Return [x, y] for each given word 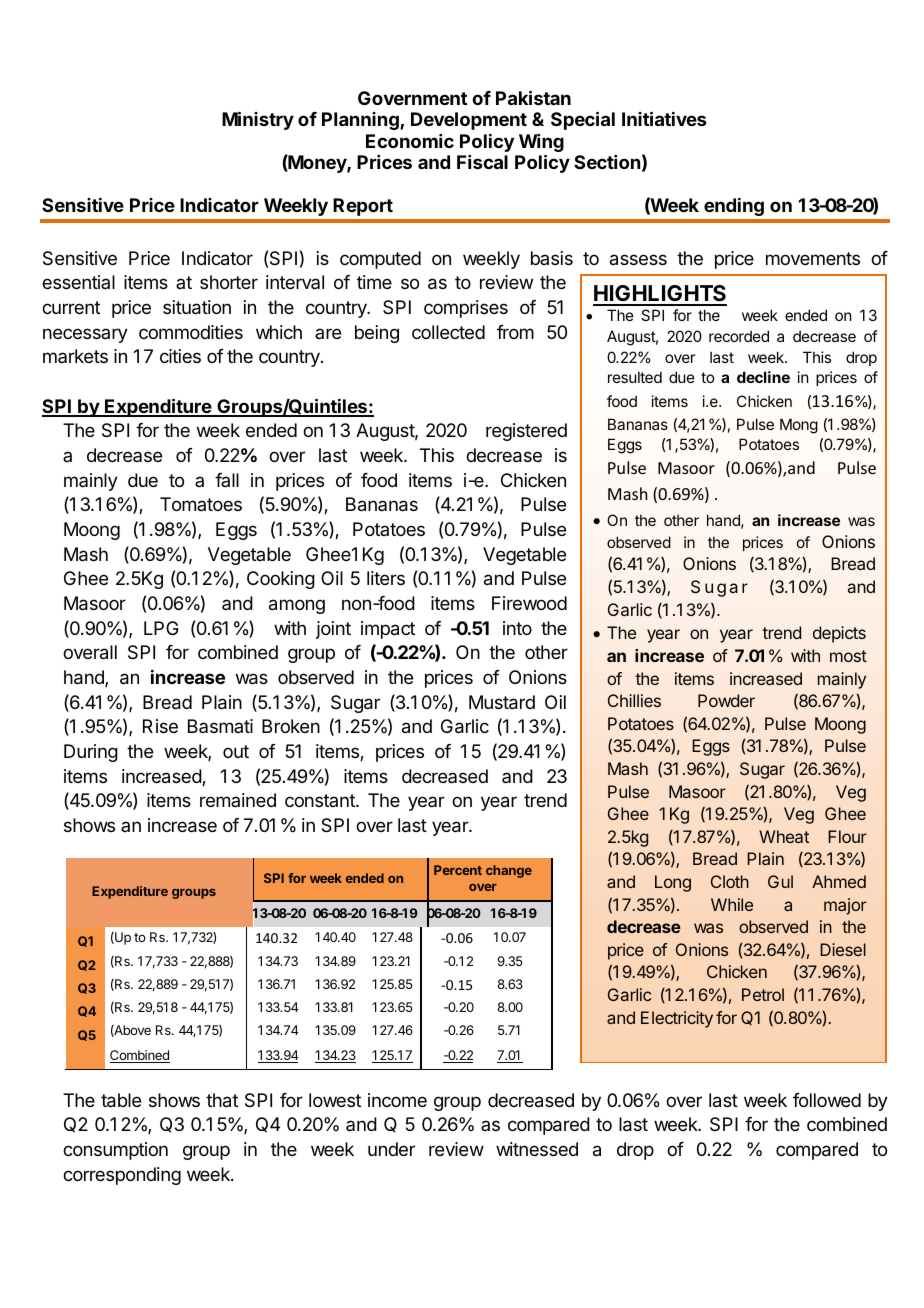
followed [827, 1100]
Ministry [258, 120]
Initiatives [664, 118]
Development [469, 121]
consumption [115, 1151]
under [391, 1149]
